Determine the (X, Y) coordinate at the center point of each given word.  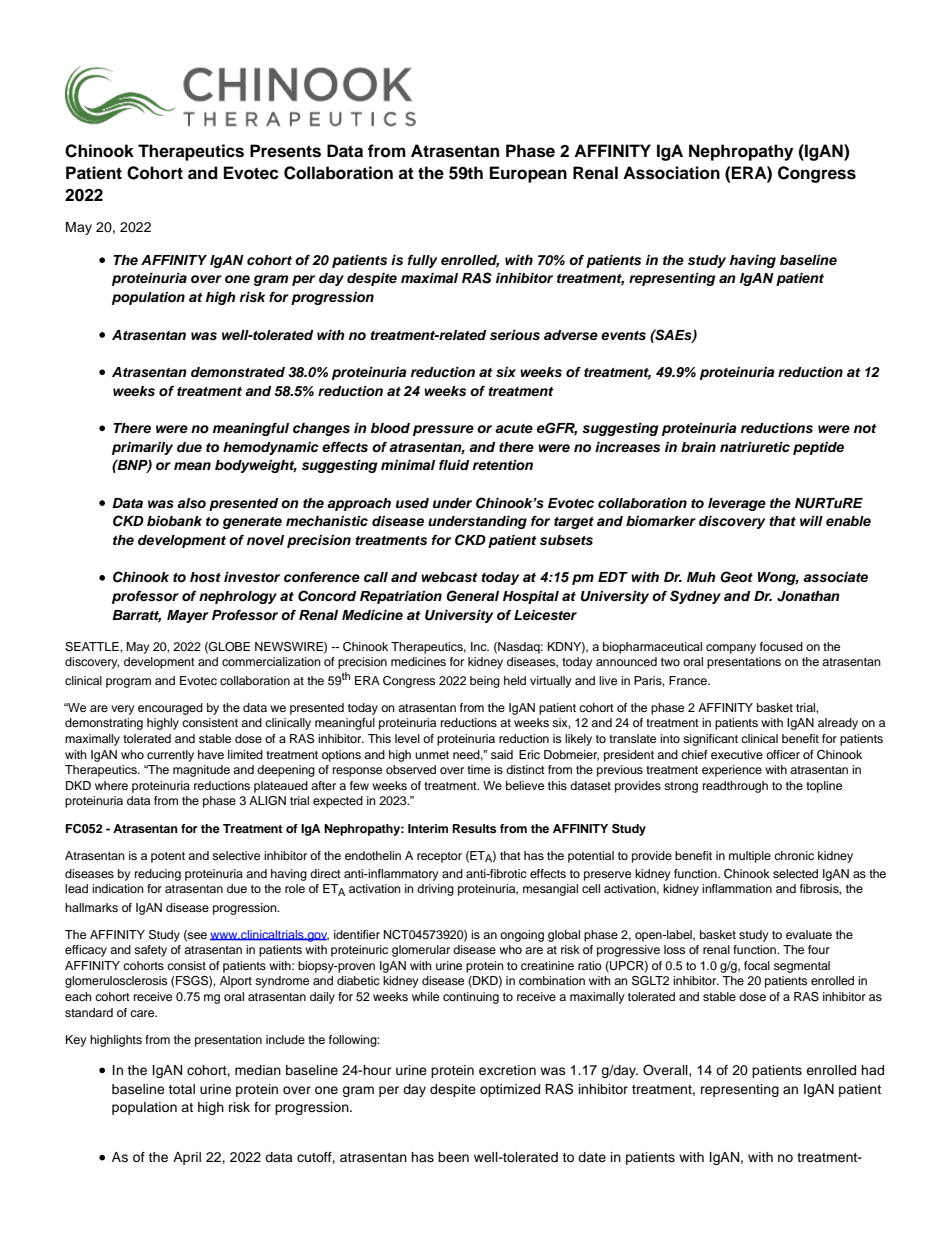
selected (795, 873)
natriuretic (755, 447)
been (453, 1157)
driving (435, 890)
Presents (285, 151)
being (485, 682)
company (731, 649)
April (187, 1158)
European (528, 174)
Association (671, 173)
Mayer (188, 616)
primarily (142, 448)
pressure (443, 430)
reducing (158, 875)
